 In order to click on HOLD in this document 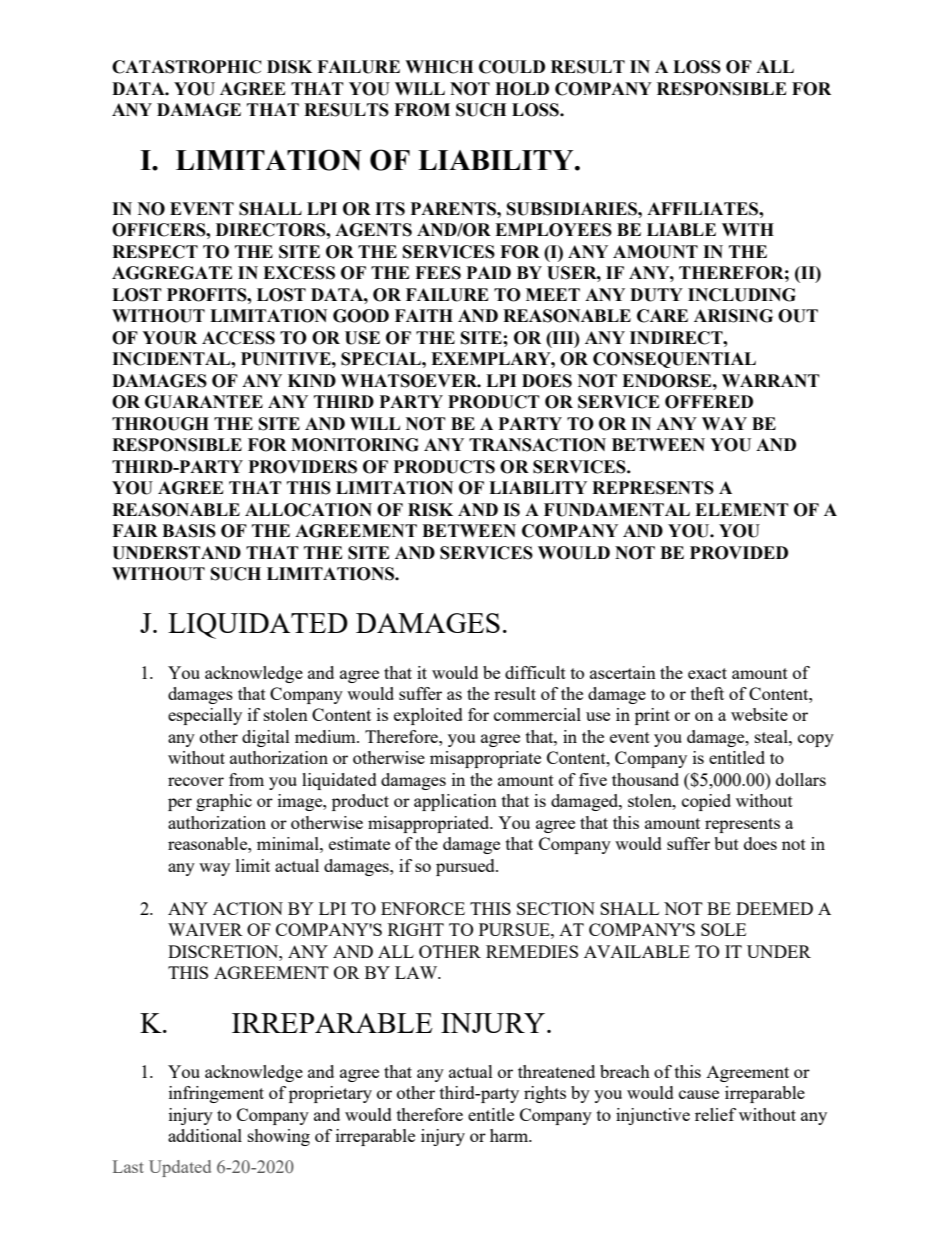, I will do `click(522, 89)`.
